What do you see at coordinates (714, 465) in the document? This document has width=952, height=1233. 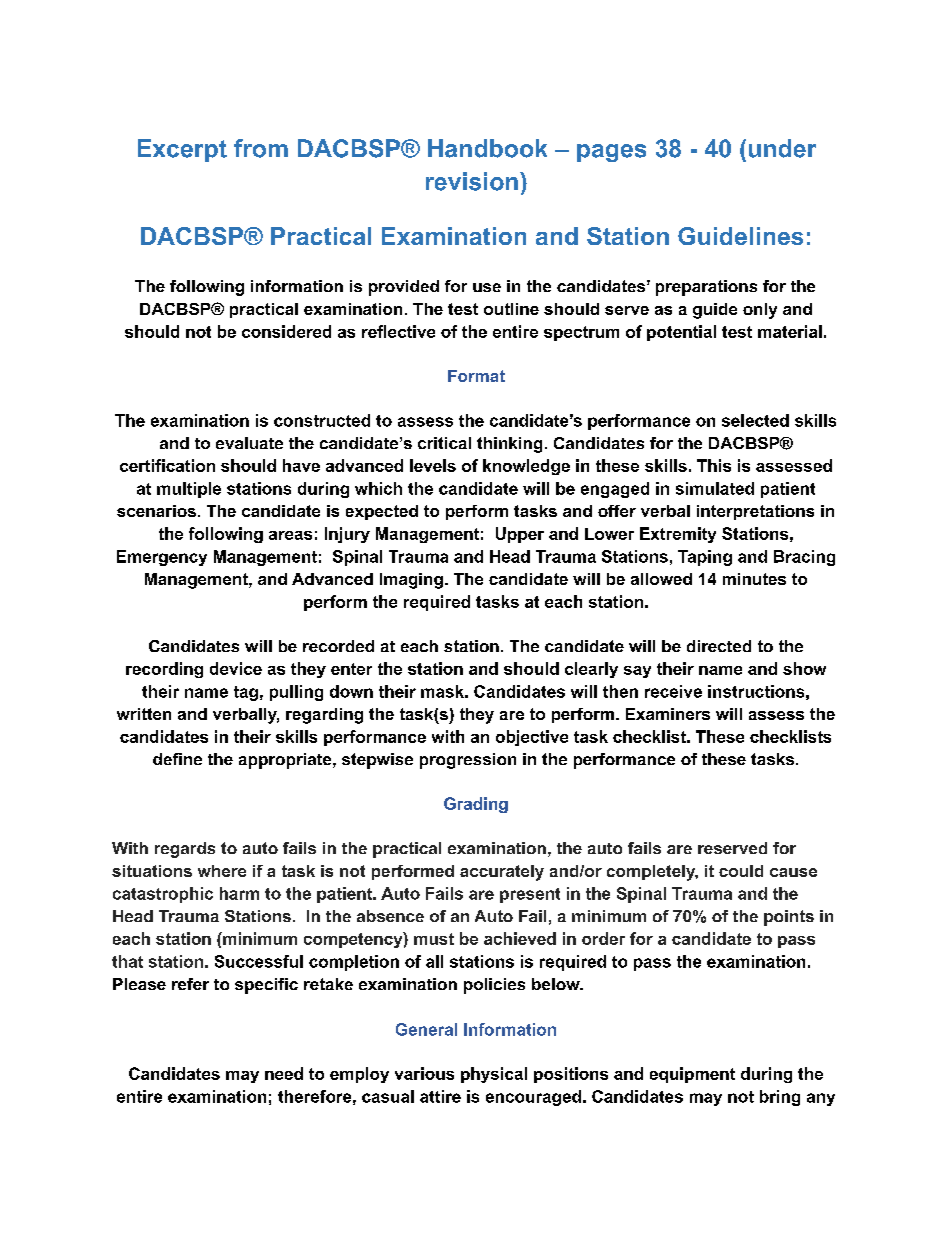 I see `This` at bounding box center [714, 465].
